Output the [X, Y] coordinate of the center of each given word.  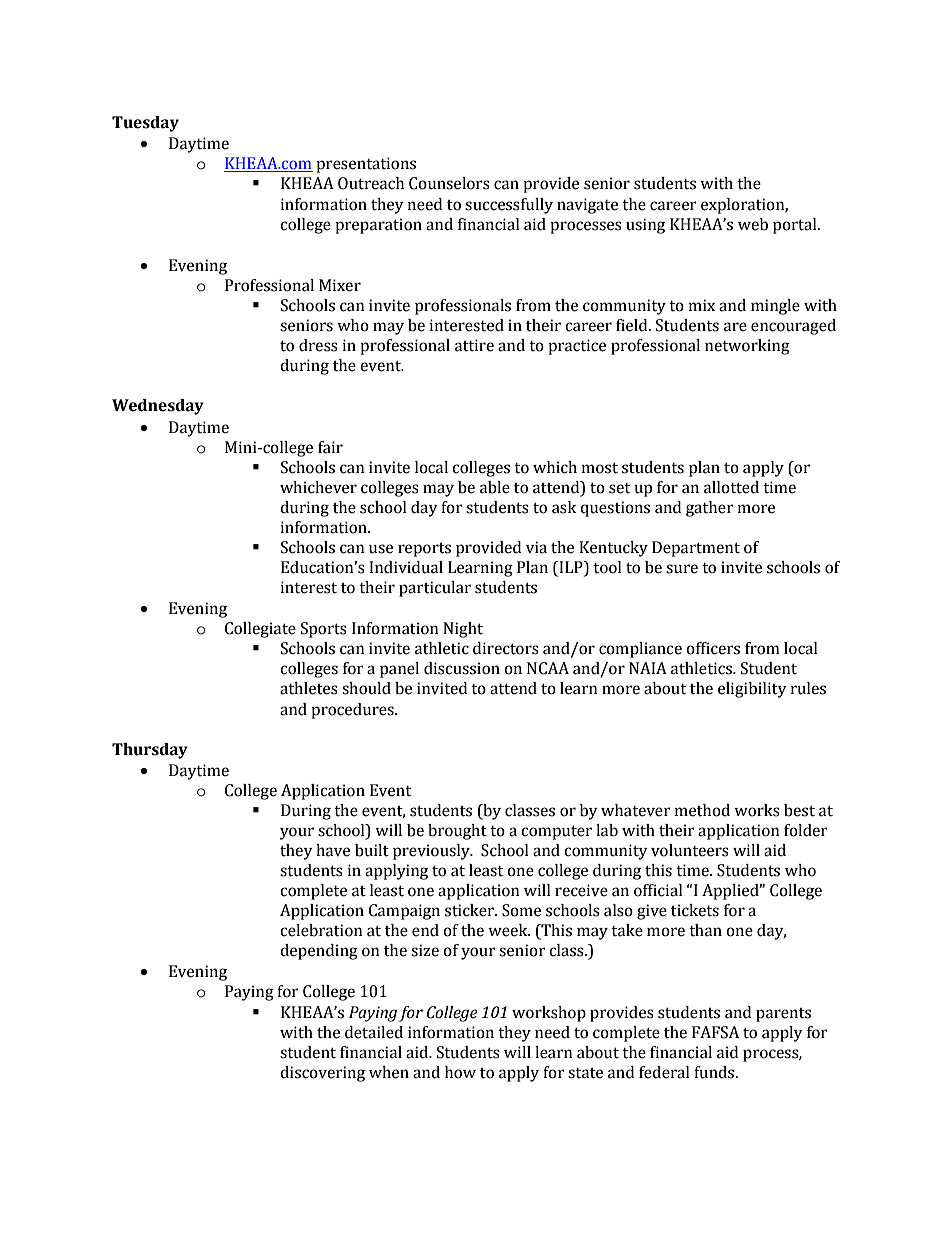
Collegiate [260, 630]
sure [682, 569]
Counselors [449, 183]
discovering [322, 1074]
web [753, 224]
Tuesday [145, 124]
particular [435, 589]
